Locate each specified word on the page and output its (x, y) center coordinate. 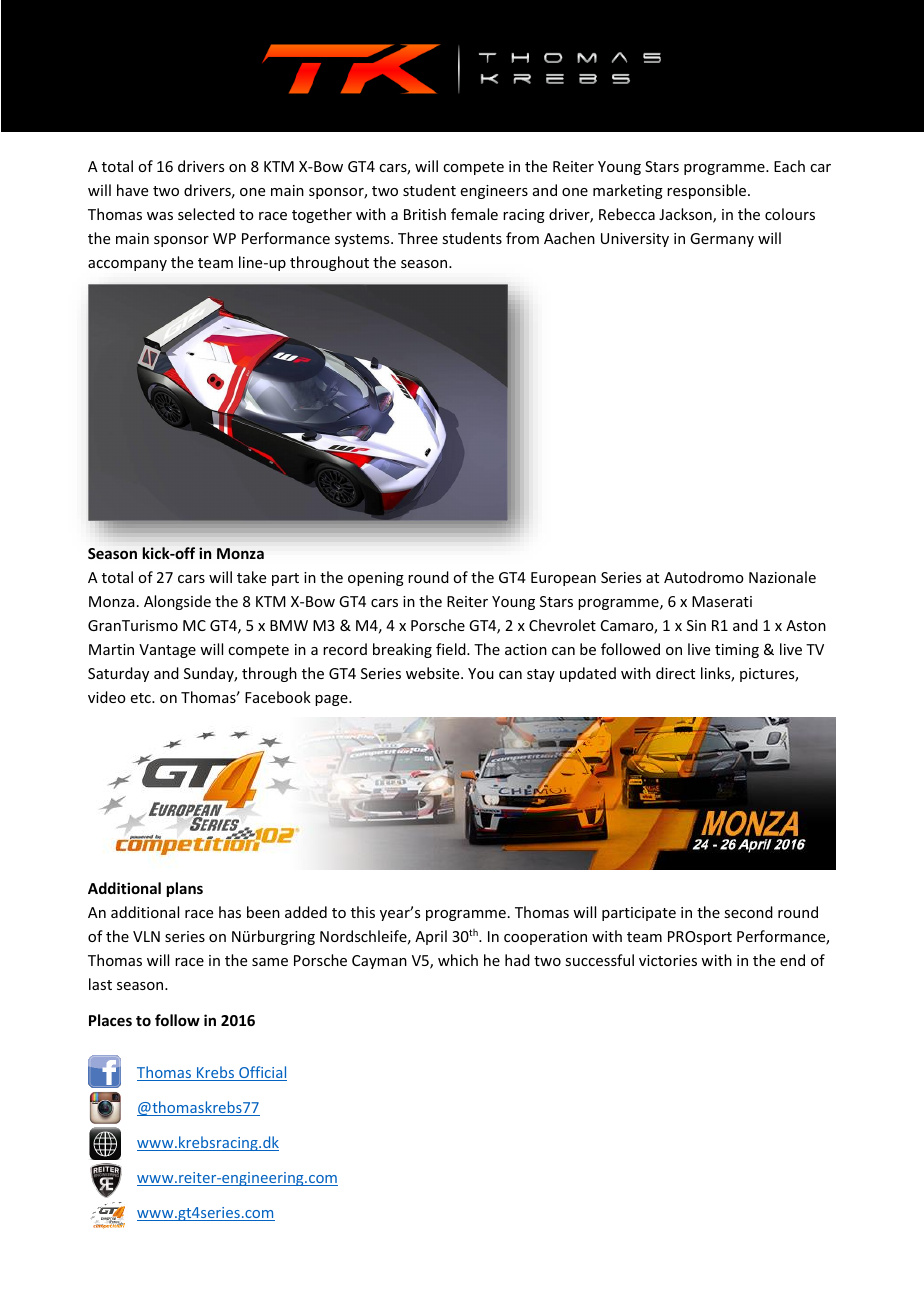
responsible (708, 191)
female (474, 214)
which (458, 960)
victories (668, 960)
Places (110, 1020)
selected (206, 214)
